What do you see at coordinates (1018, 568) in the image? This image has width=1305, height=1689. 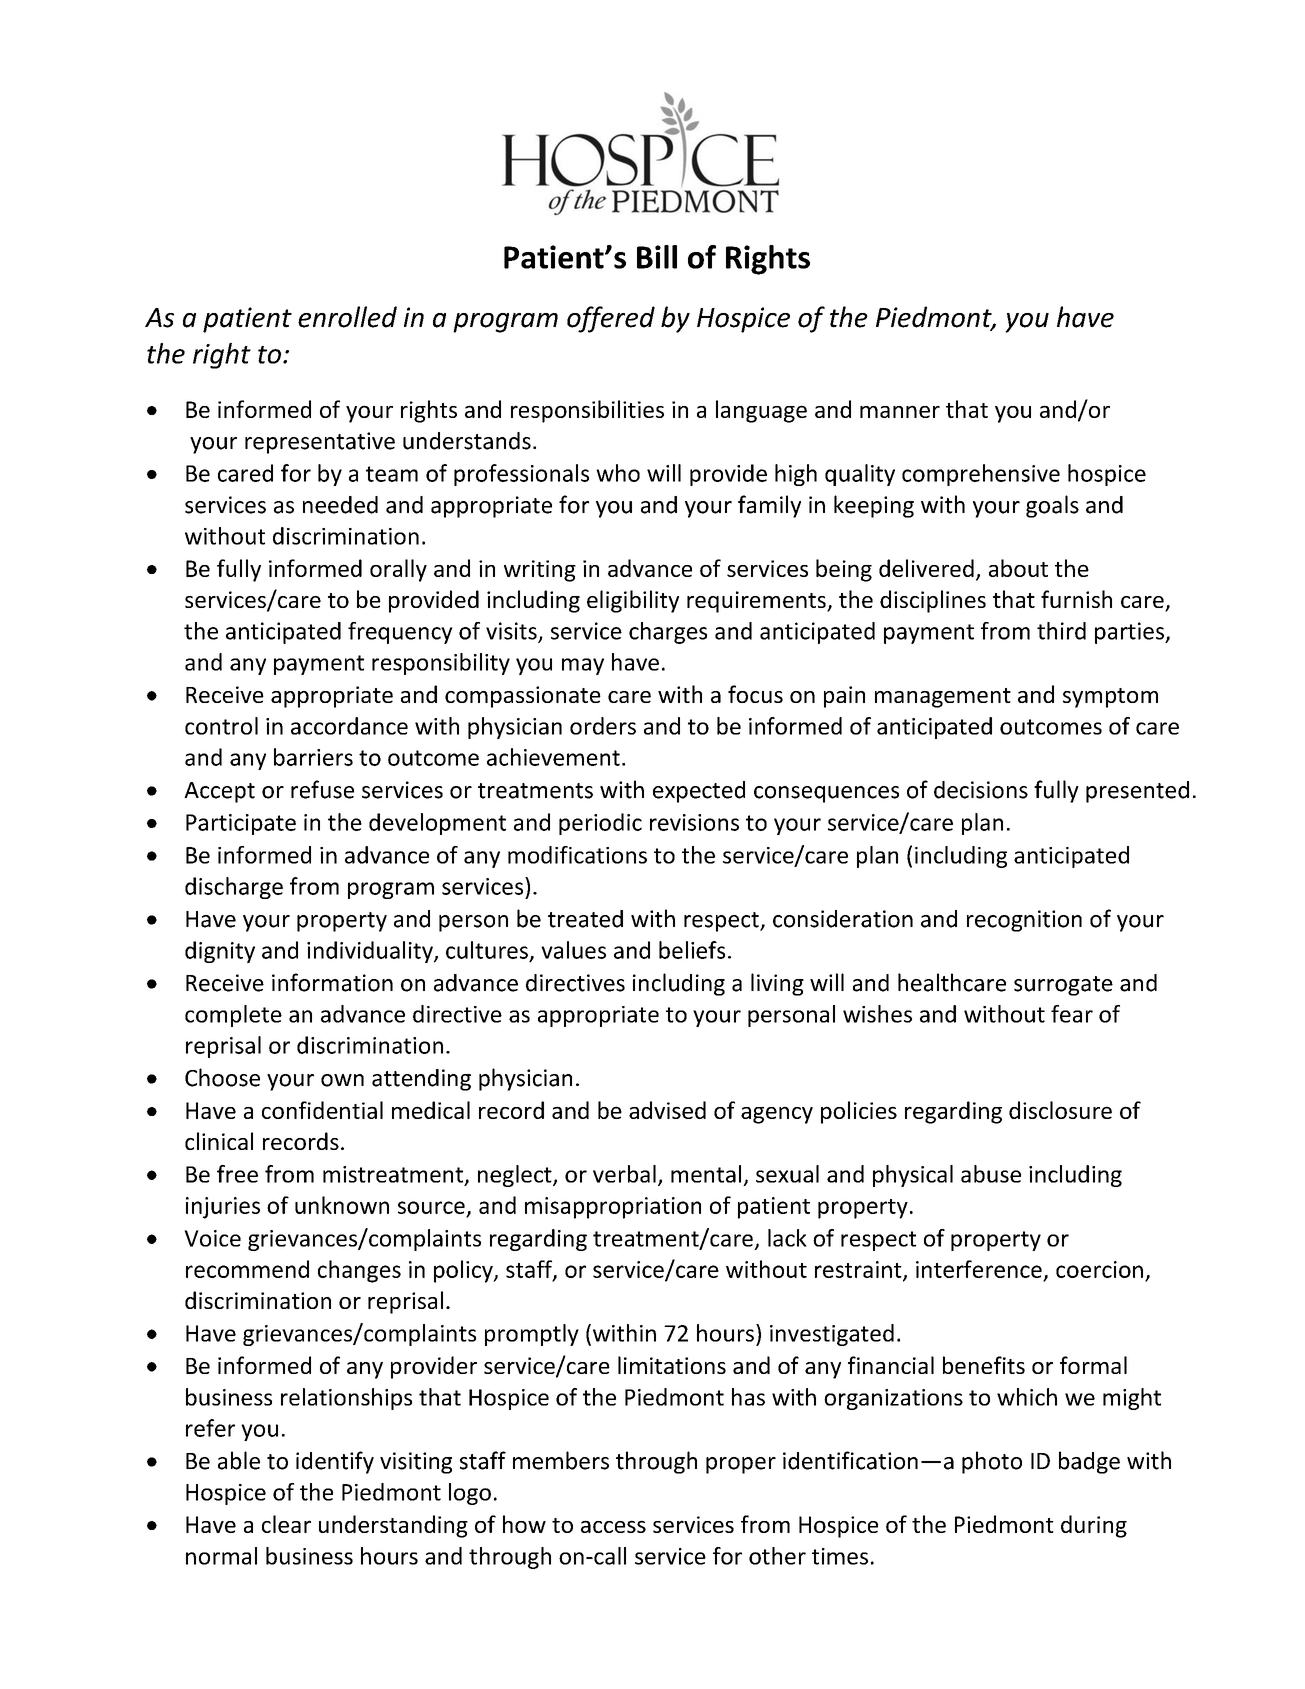 I see `about` at bounding box center [1018, 568].
